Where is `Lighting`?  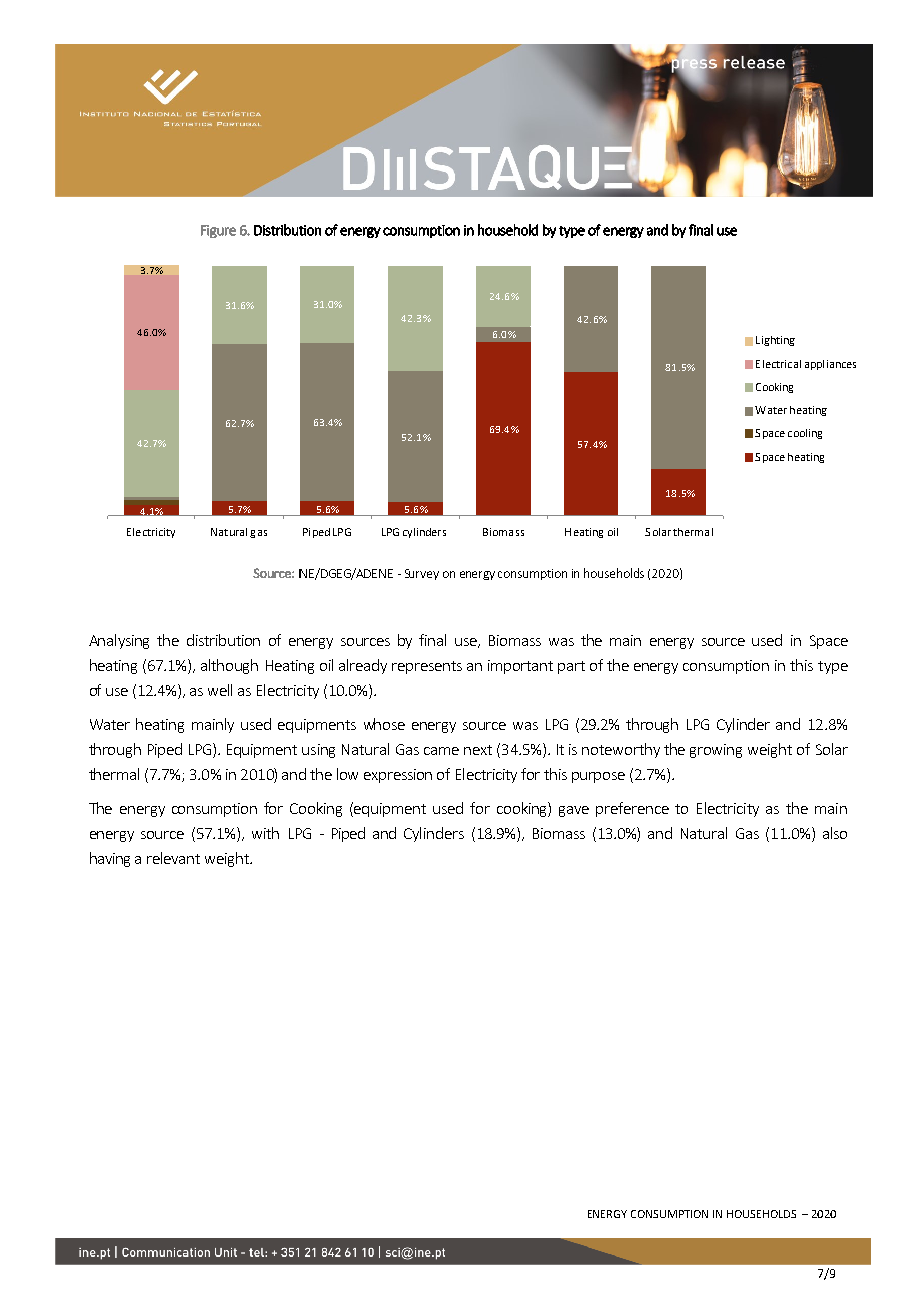 Lighting is located at coordinates (775, 341).
